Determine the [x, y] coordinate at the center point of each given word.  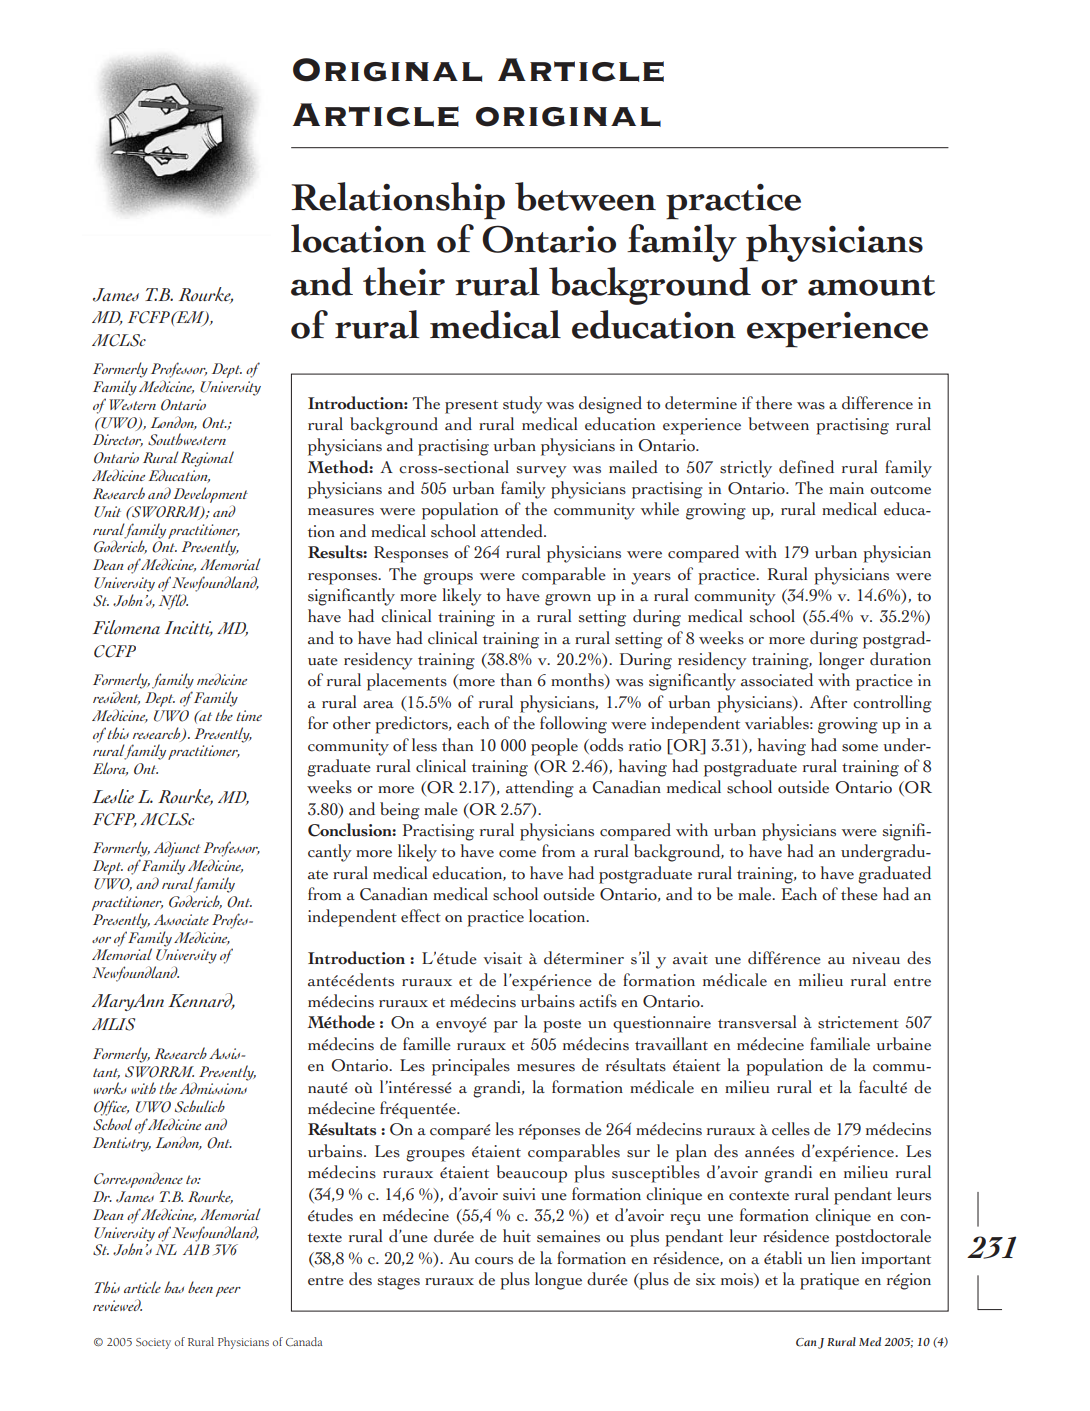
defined [806, 467]
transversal [757, 1022]
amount [871, 285]
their [404, 281]
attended [513, 531]
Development [210, 495]
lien [843, 1258]
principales [471, 1067]
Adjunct [177, 850]
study [523, 405]
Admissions [213, 1088]
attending [540, 789]
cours [494, 1261]
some [860, 748]
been [200, 1287]
